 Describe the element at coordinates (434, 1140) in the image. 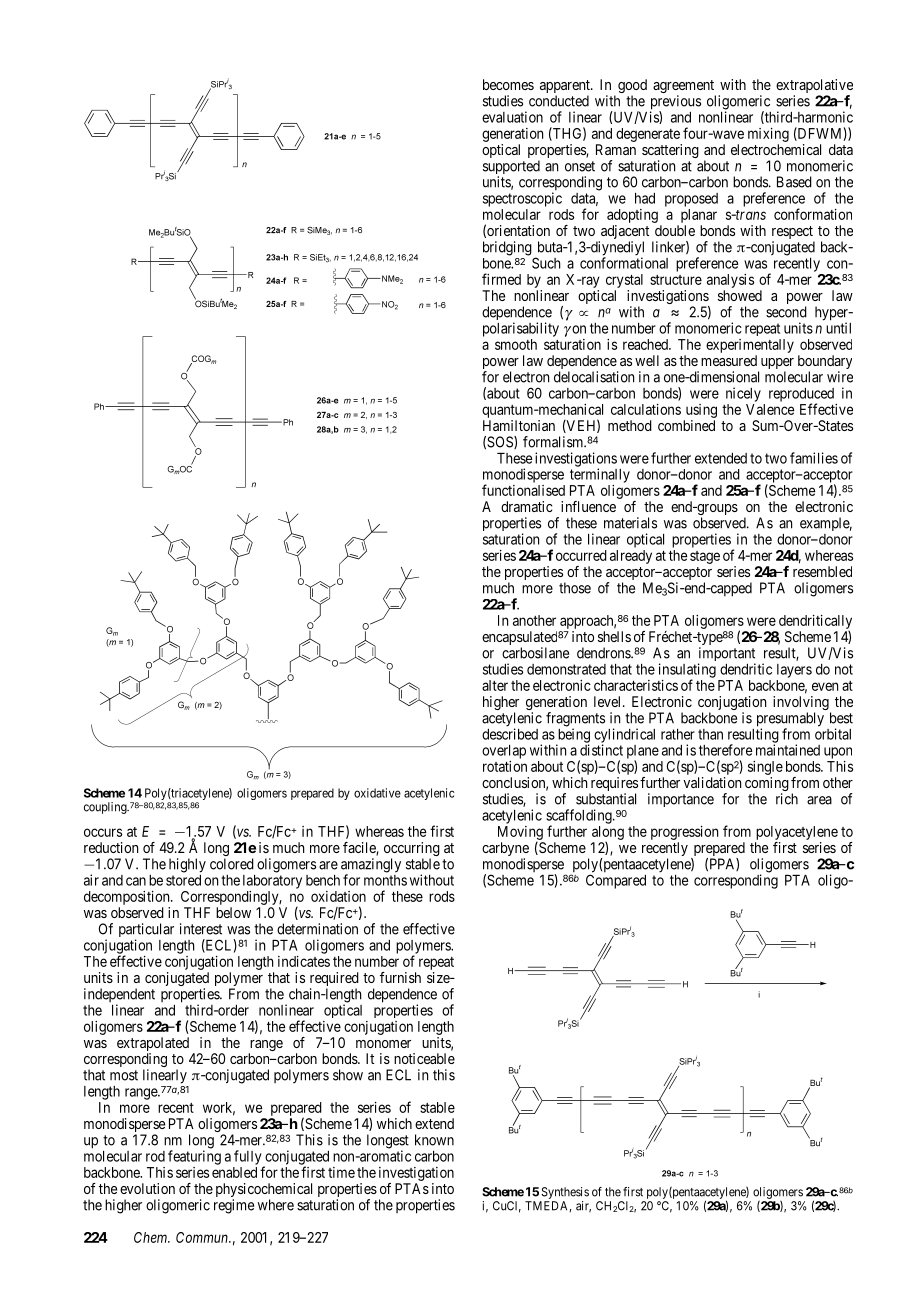

I see `known` at that location.
